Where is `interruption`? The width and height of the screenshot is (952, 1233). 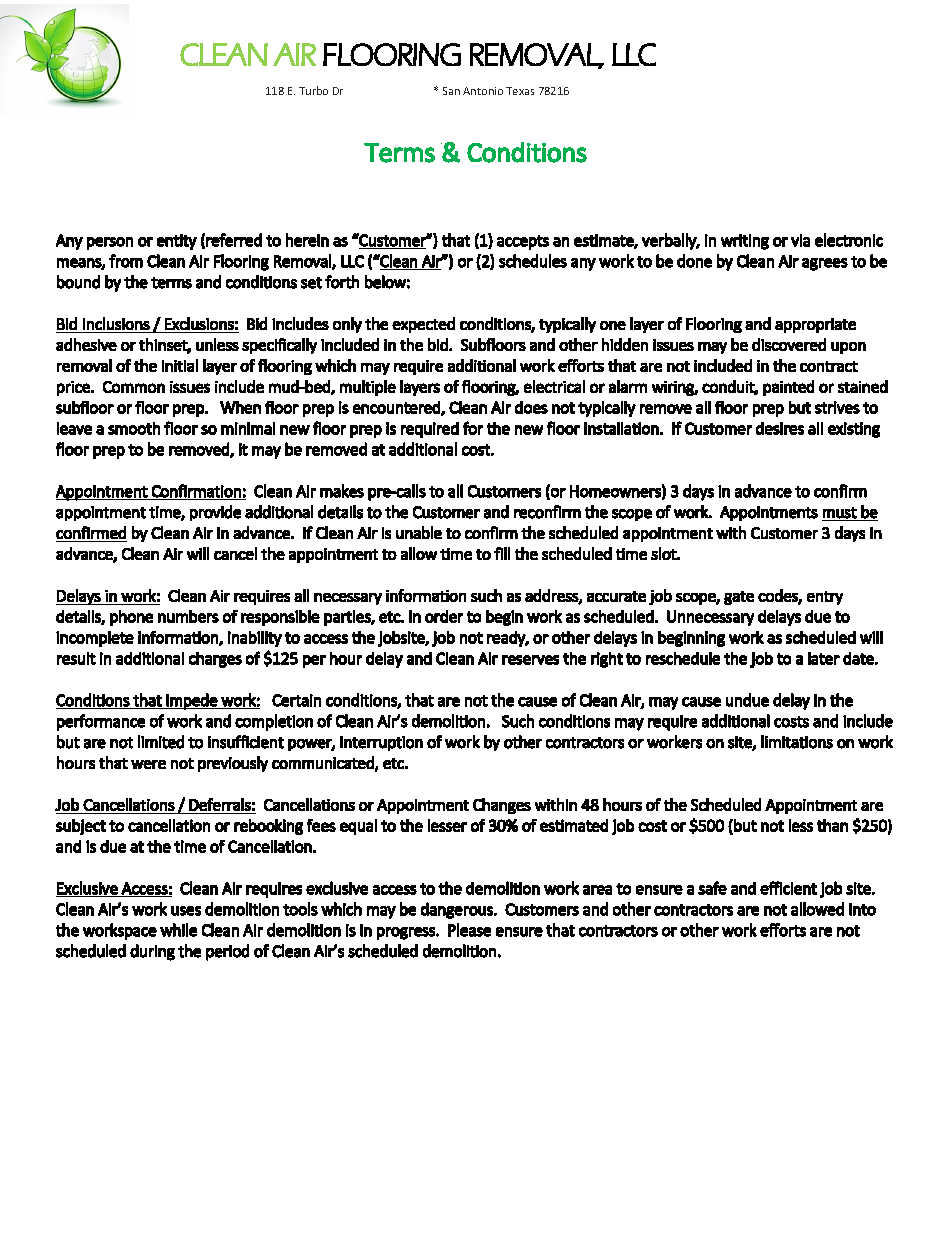 interruption is located at coordinates (381, 743).
